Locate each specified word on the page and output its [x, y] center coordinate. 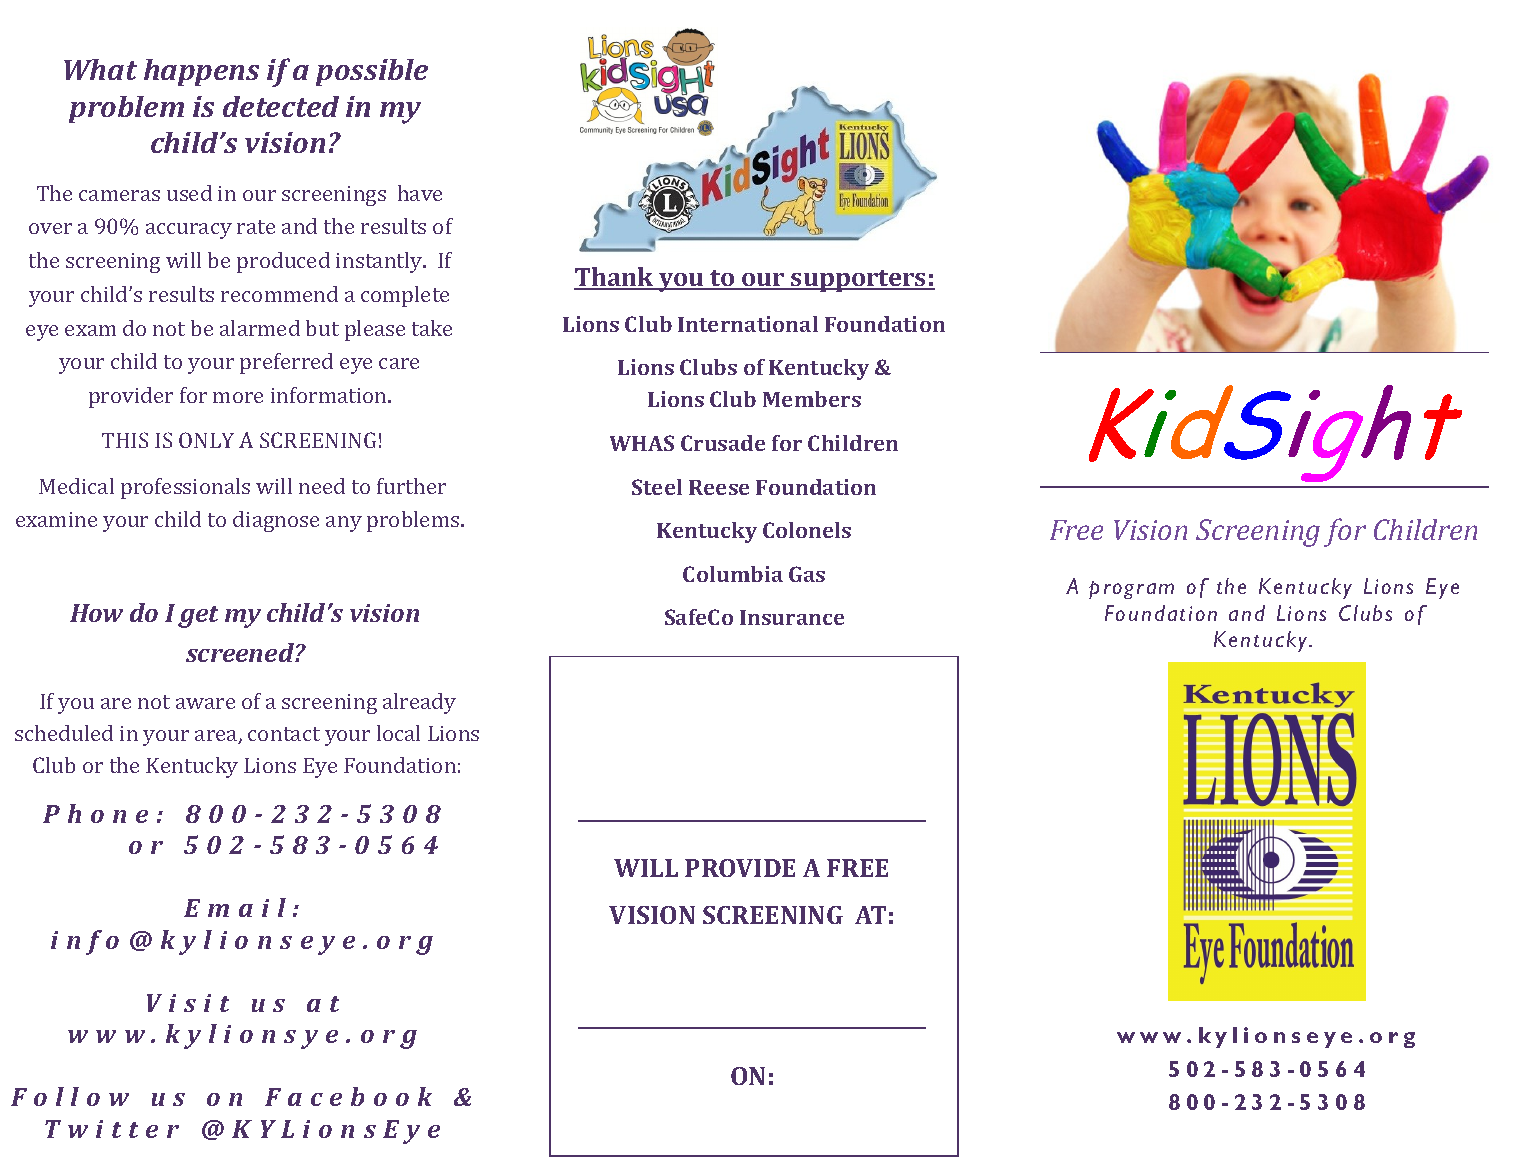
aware [205, 703]
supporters [859, 281]
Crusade [723, 443]
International [748, 324]
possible [372, 72]
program [1131, 590]
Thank [615, 278]
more [238, 397]
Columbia [733, 574]
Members [812, 399]
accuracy [189, 231]
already [419, 703]
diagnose [276, 521]
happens [201, 72]
